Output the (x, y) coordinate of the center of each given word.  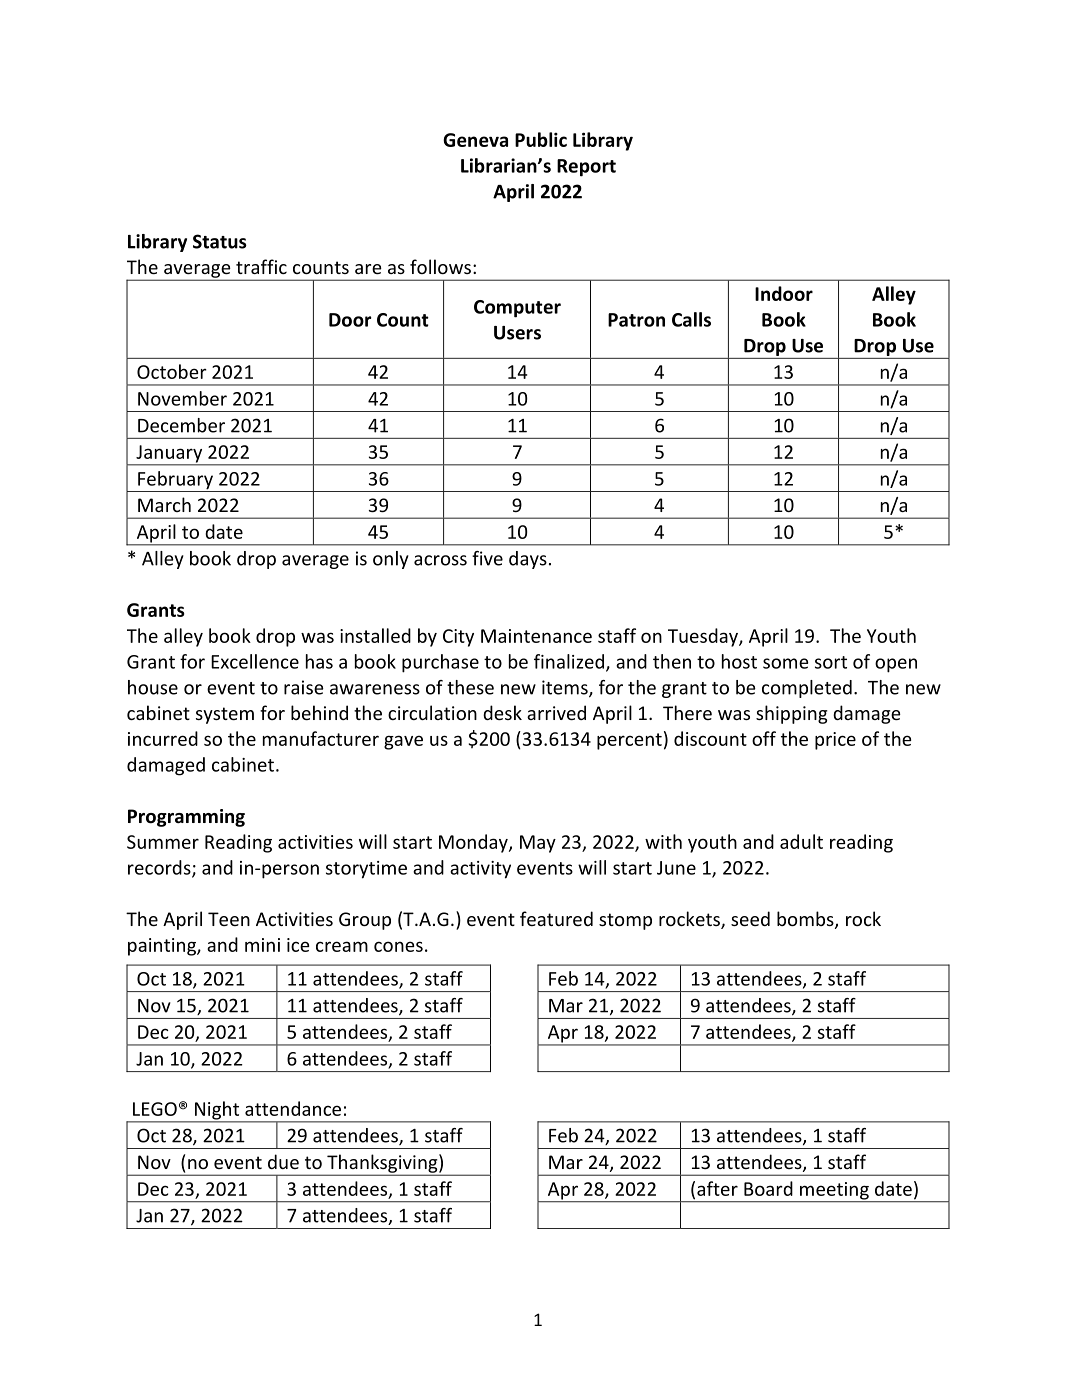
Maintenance (536, 636)
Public (541, 139)
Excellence (255, 661)
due (283, 1161)
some (785, 663)
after (717, 1188)
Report (586, 168)
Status (220, 241)
